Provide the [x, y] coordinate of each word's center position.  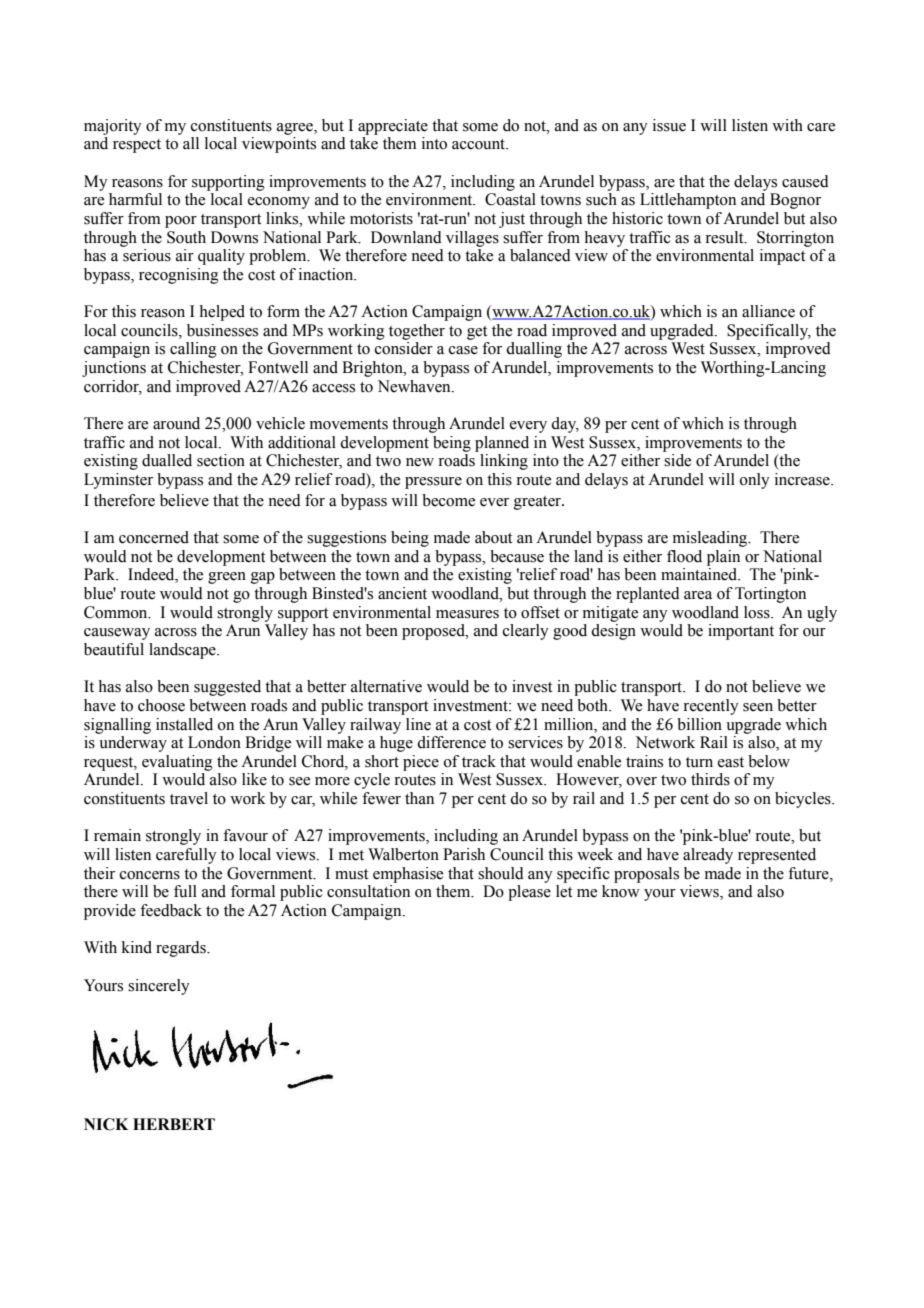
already [708, 856]
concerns [150, 875]
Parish [464, 854]
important [741, 632]
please [529, 893]
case [463, 350]
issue [669, 125]
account [480, 144]
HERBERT [174, 1124]
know [621, 891]
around [176, 423]
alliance [768, 311]
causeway [117, 634]
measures [467, 614]
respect [137, 146]
